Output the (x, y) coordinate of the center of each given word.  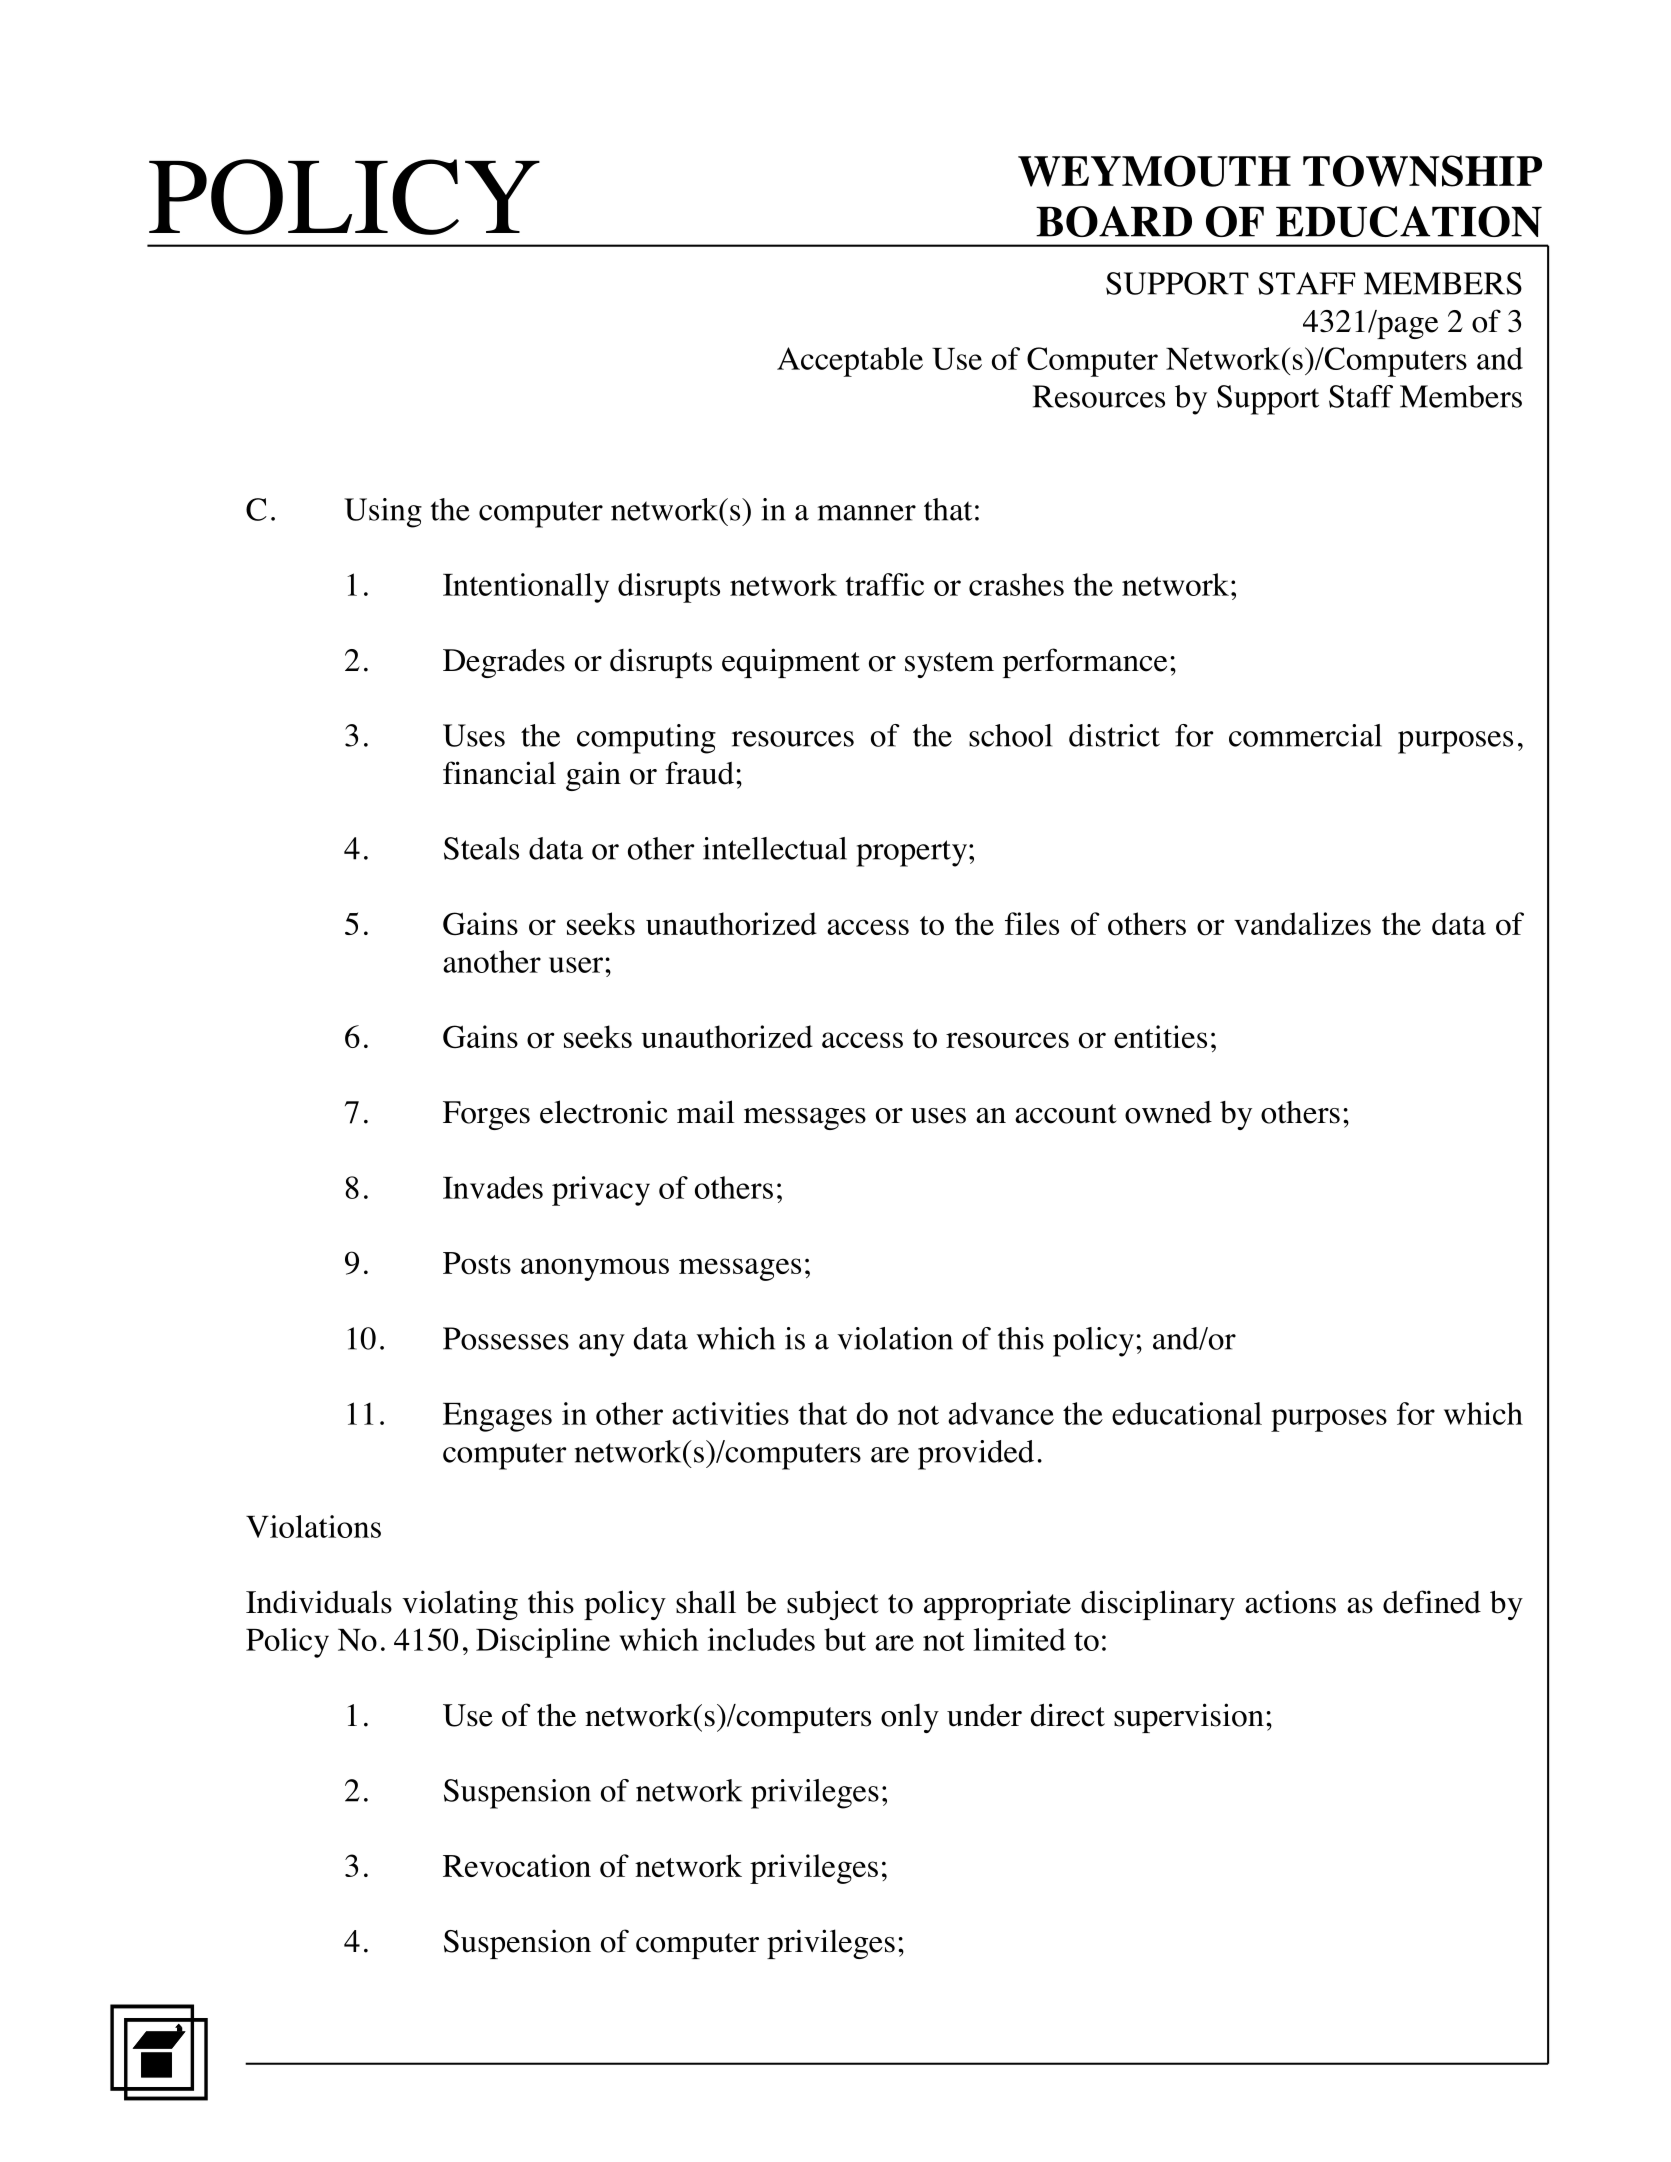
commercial (1305, 735)
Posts (477, 1263)
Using (383, 513)
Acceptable (850, 362)
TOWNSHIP (1422, 171)
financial (499, 773)
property (911, 853)
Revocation (517, 1866)
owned (1168, 1112)
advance (1001, 1413)
